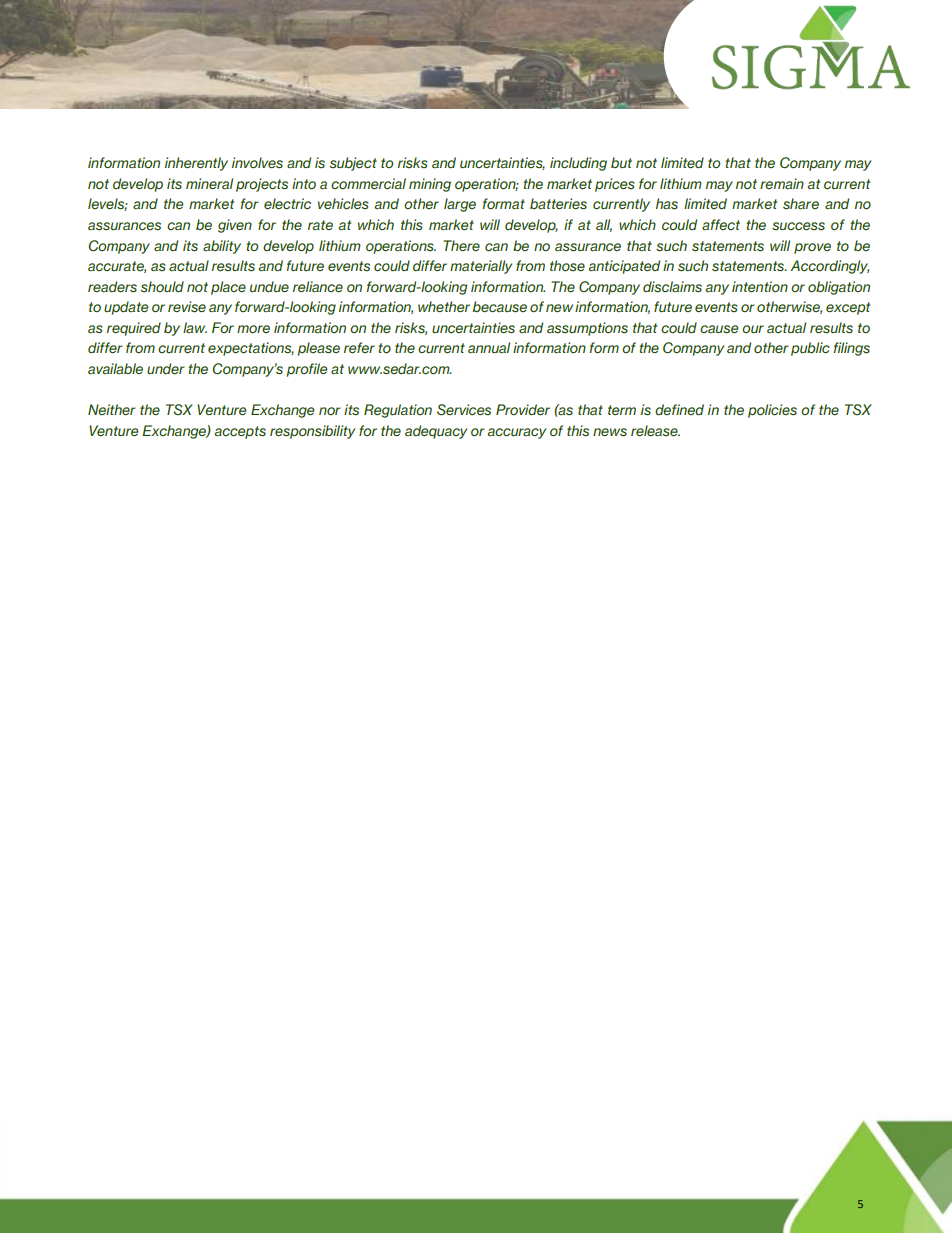 This screenshot has height=1233, width=952. What do you see at coordinates (196, 164) in the screenshot?
I see `inherently` at bounding box center [196, 164].
